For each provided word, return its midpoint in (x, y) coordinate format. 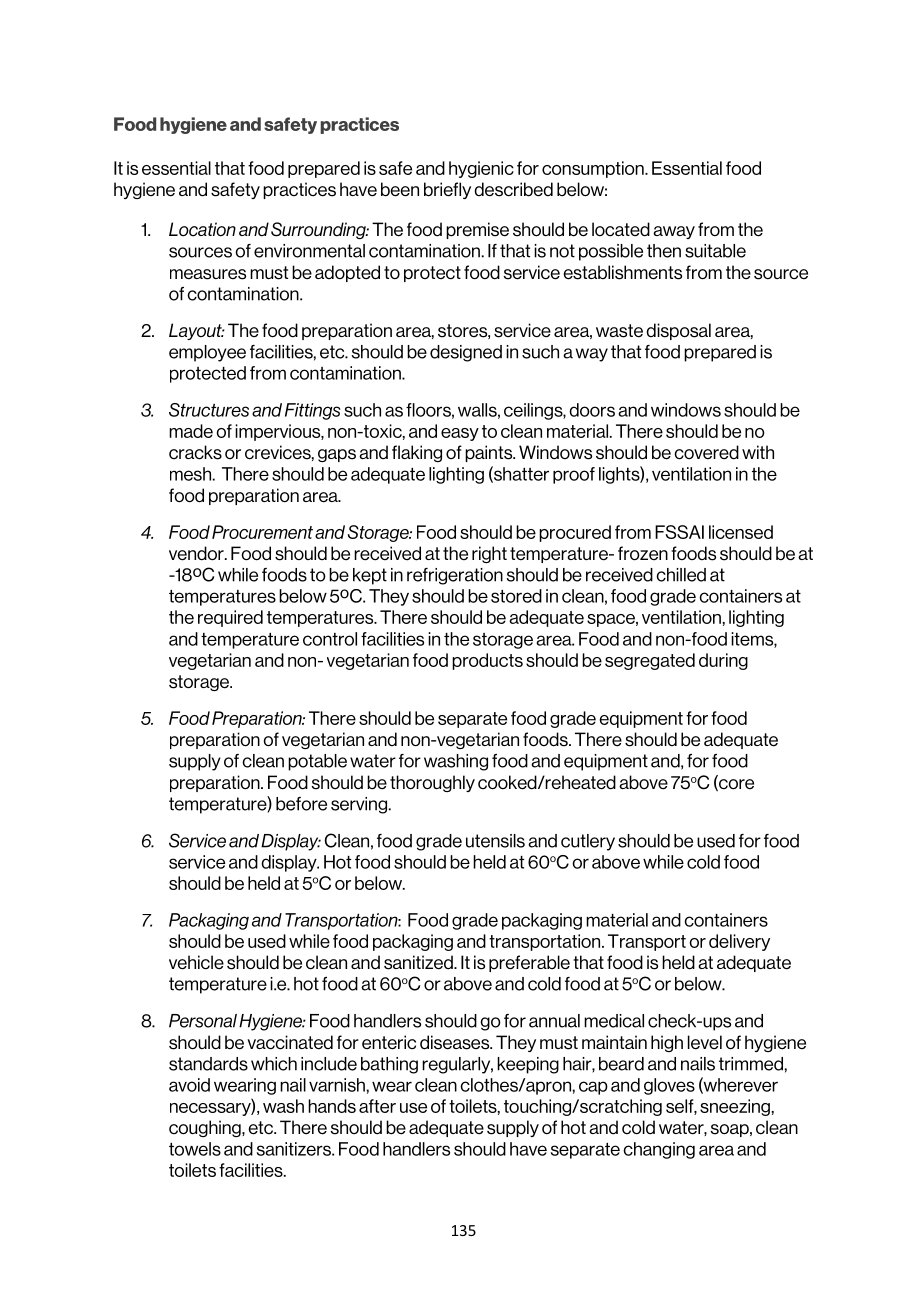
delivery (739, 942)
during (723, 661)
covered (706, 452)
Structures (209, 410)
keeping (528, 1065)
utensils (495, 841)
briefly (447, 190)
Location (202, 229)
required (230, 618)
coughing (206, 1128)
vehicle (196, 962)
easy (460, 434)
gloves (669, 1086)
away (674, 232)
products (487, 661)
